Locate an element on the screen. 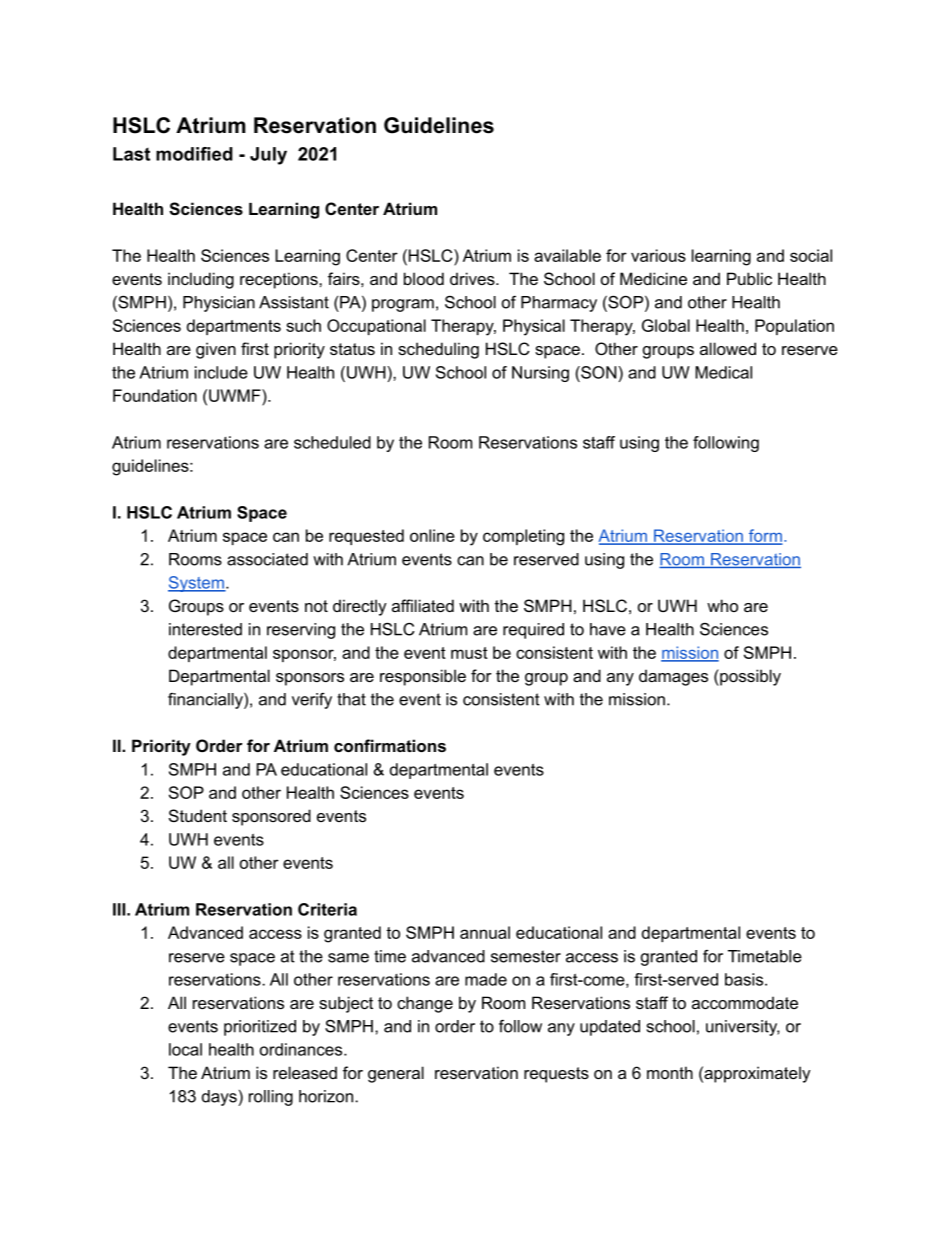 Image resolution: width=952 pixels, height=1233 pixels. who is located at coordinates (722, 605).
